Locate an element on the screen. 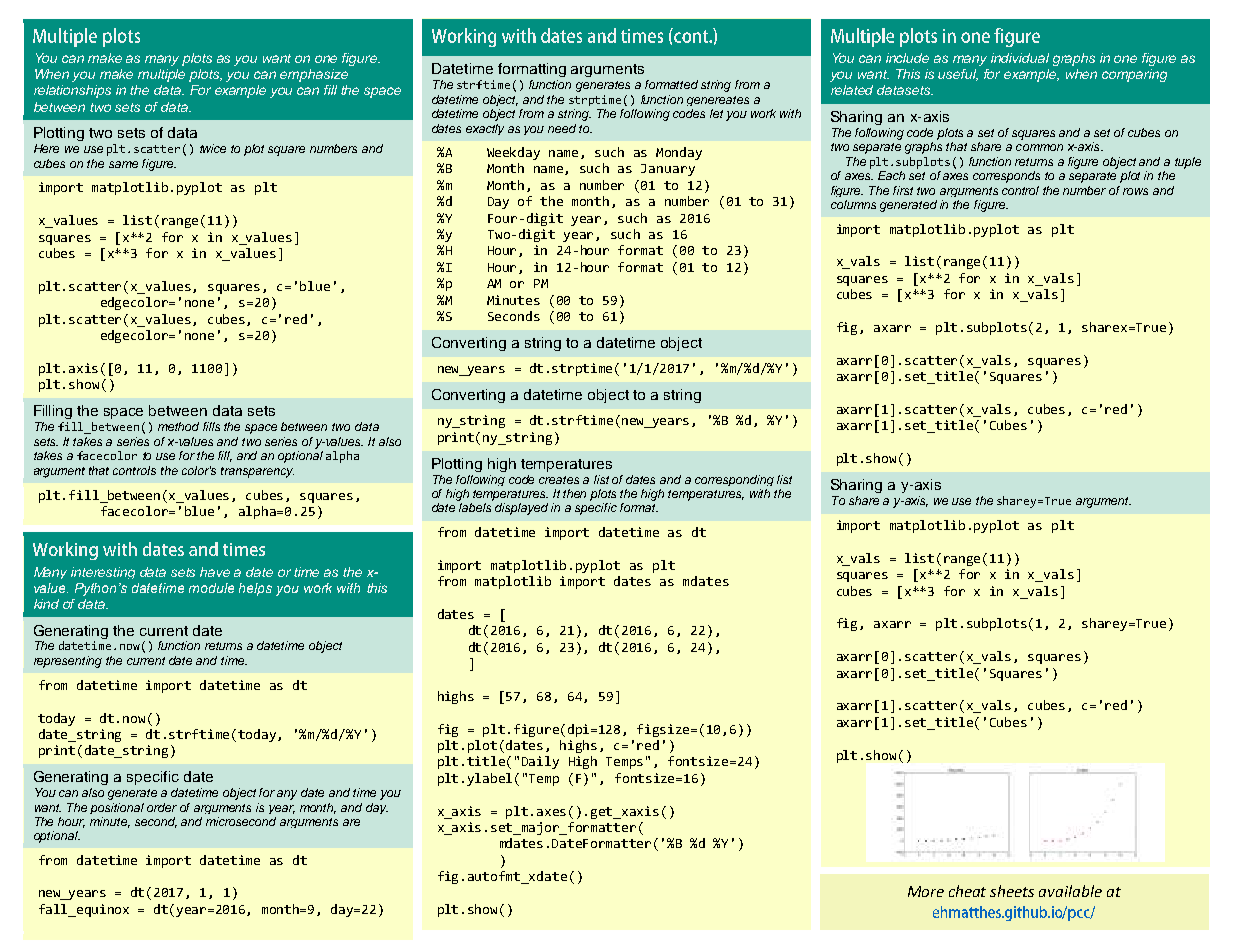 This screenshot has width=1233, height=952. More is located at coordinates (926, 891).
